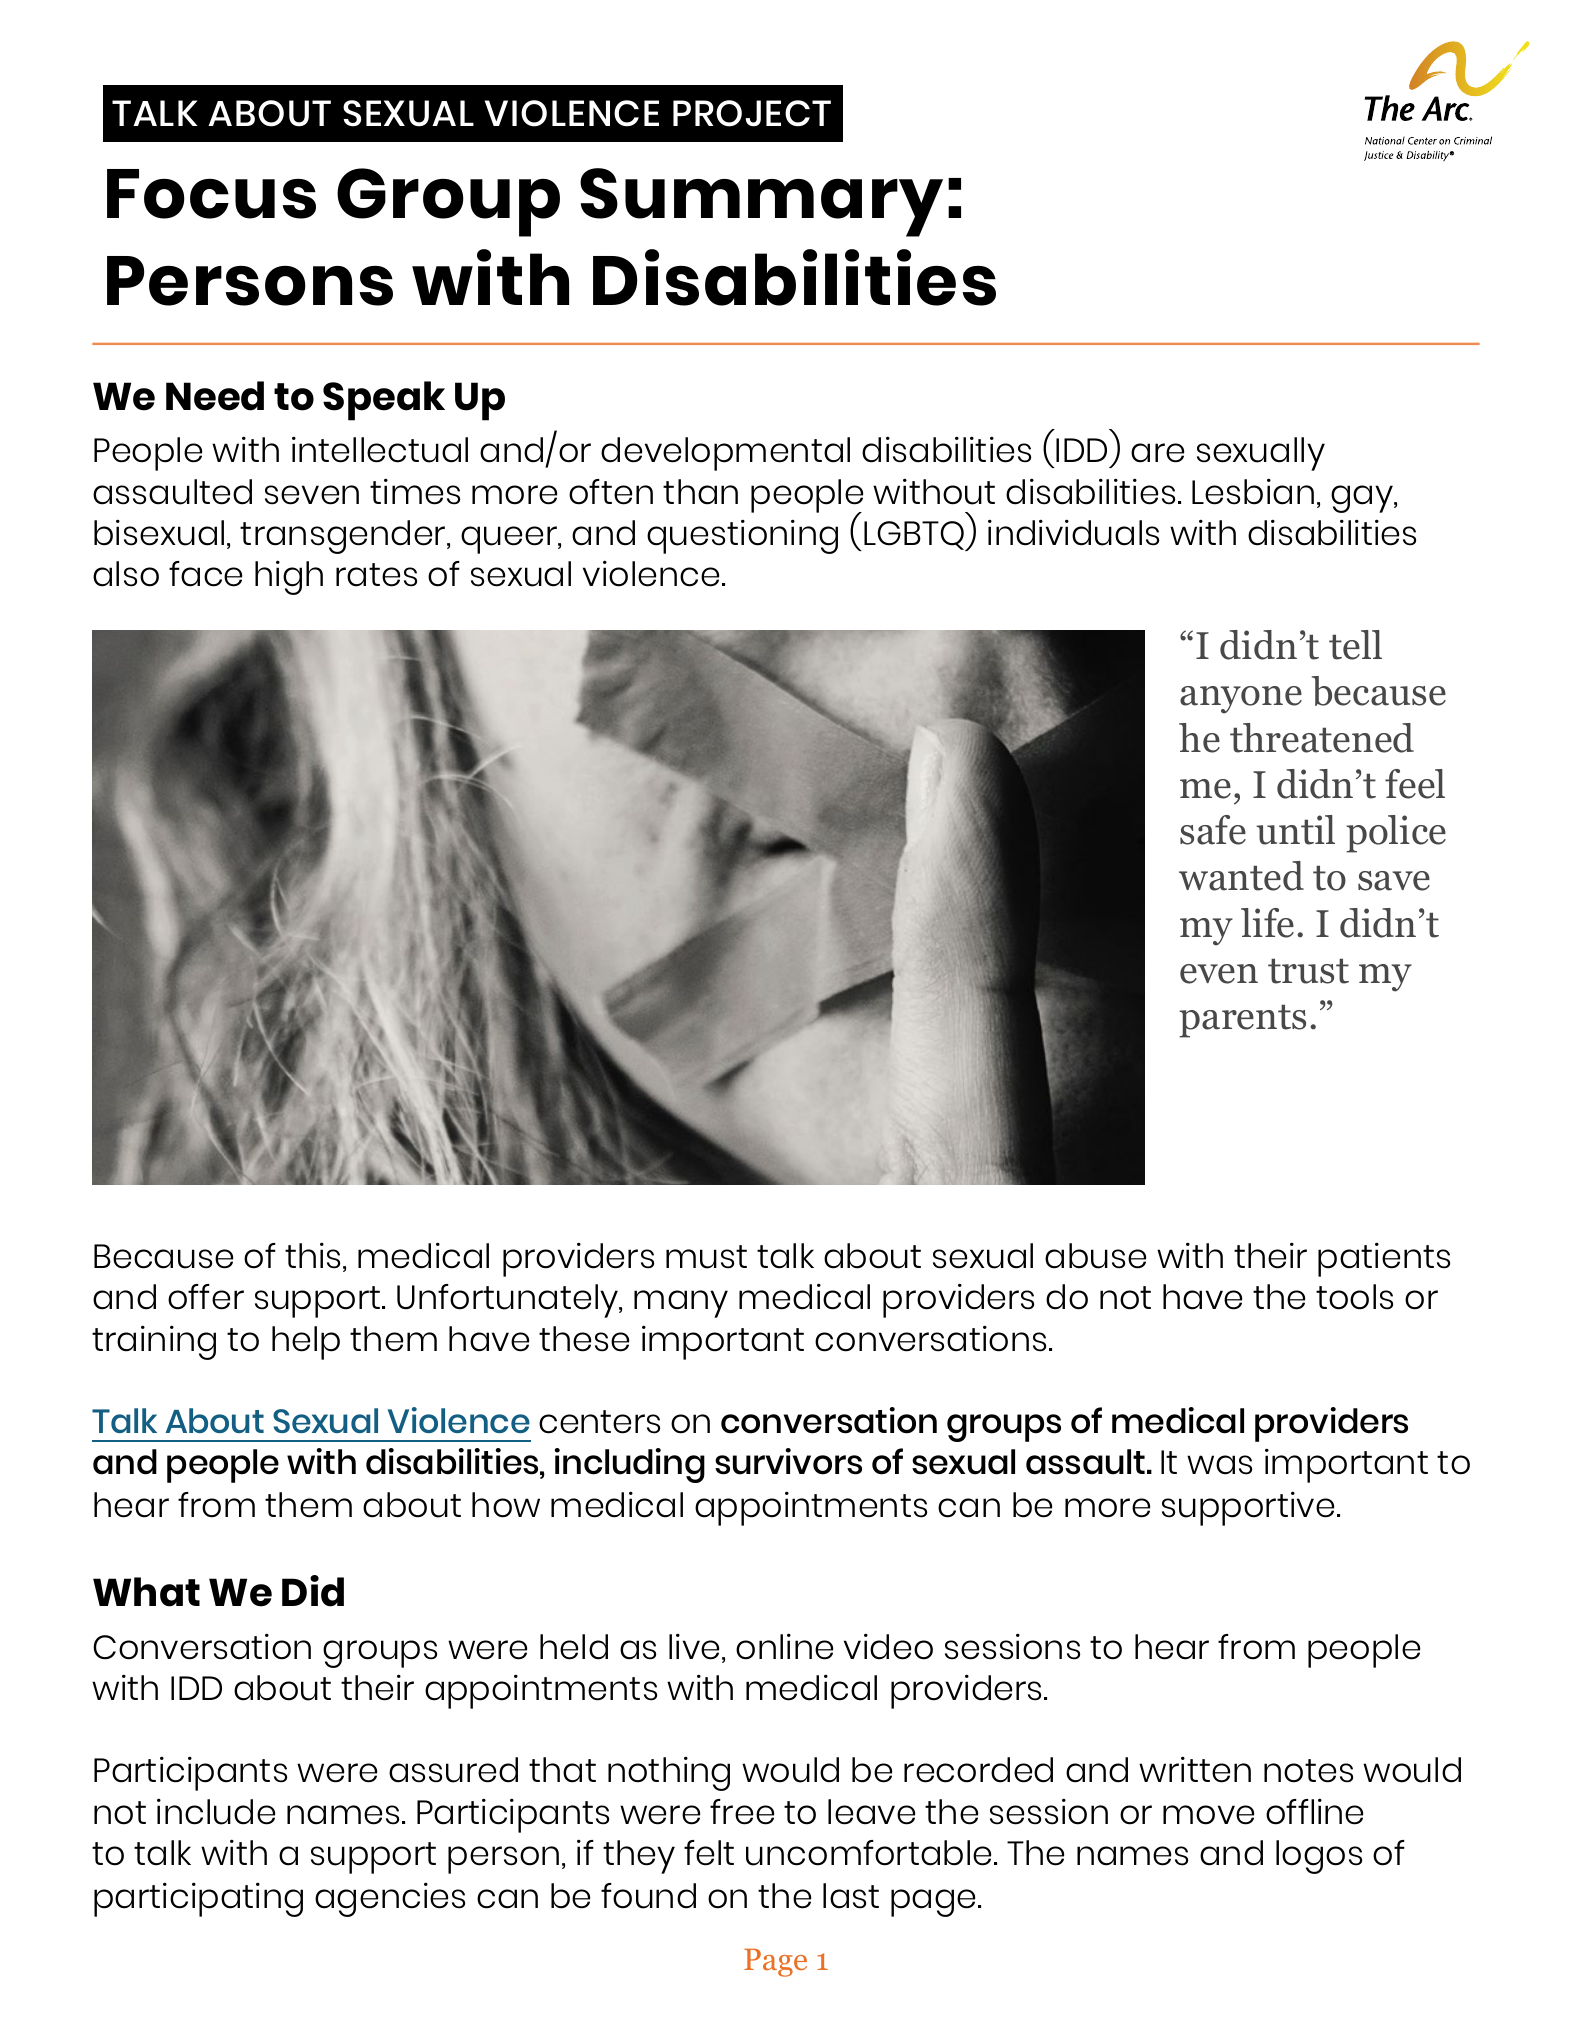 This screenshot has width=1572, height=2035. I want to click on high, so click(289, 577).
